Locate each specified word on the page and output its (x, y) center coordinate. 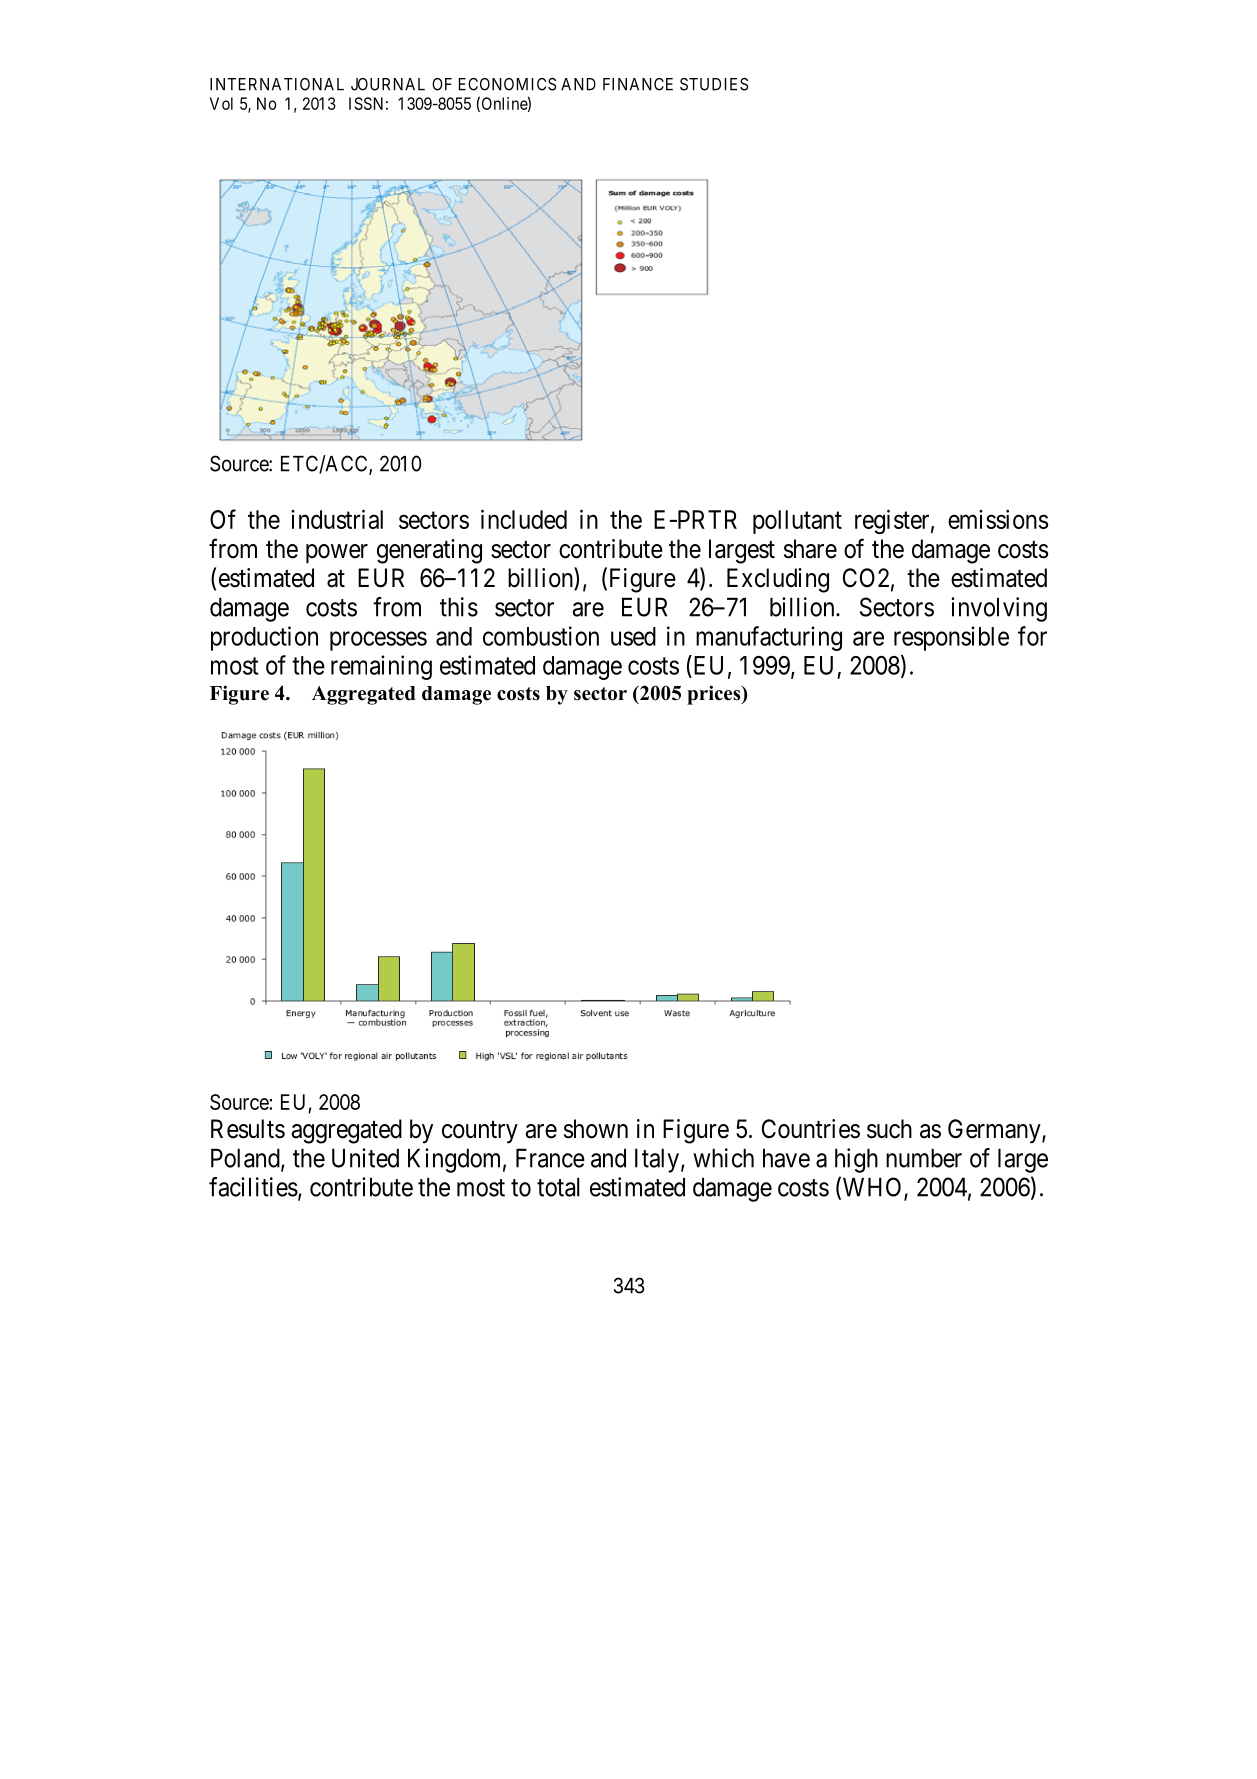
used (633, 636)
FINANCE (638, 84)
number (924, 1158)
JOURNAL (388, 84)
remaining (381, 667)
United (365, 1158)
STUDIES (714, 84)
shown (596, 1129)
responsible (951, 638)
